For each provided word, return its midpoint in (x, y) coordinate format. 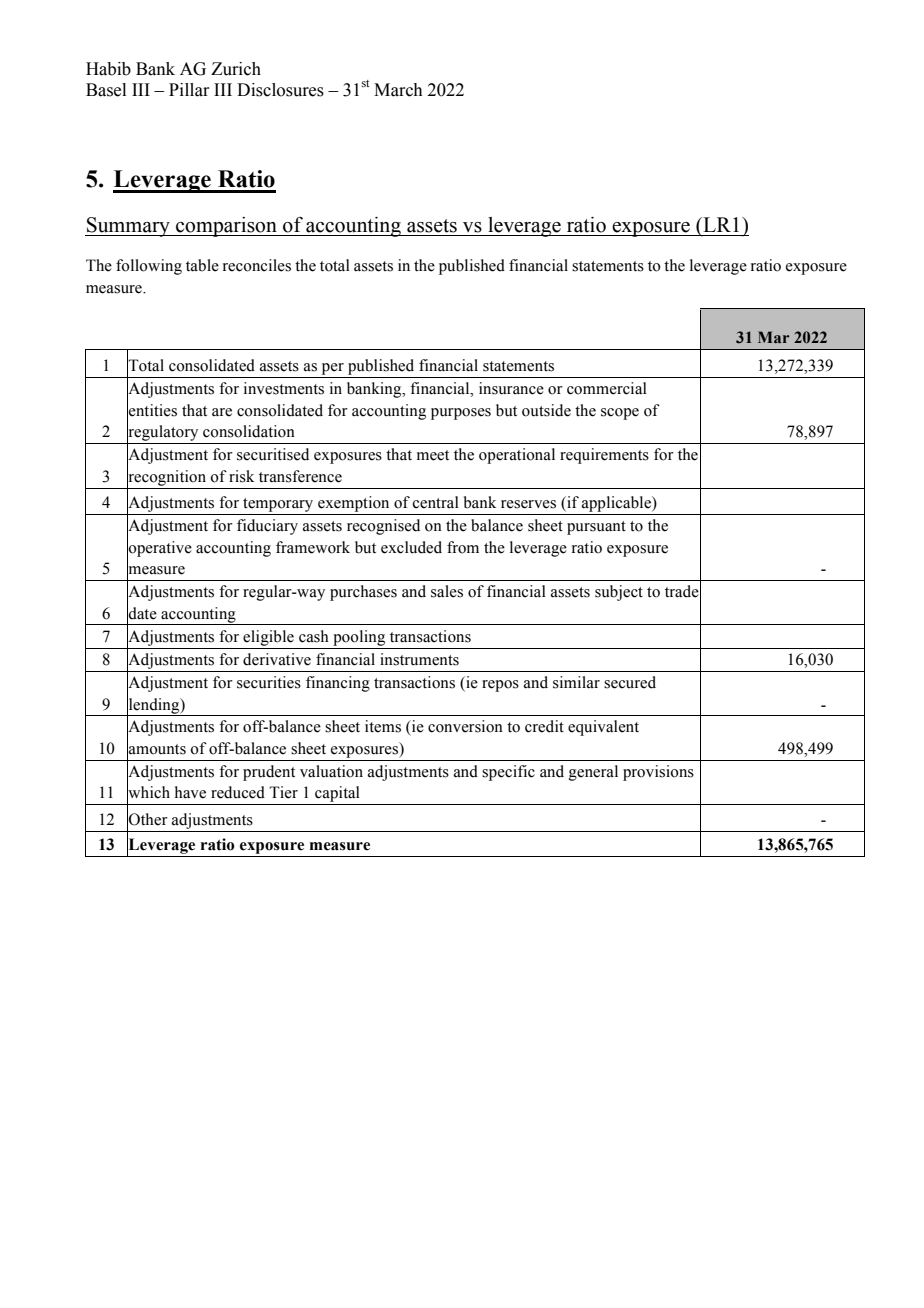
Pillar (189, 90)
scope (620, 414)
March (398, 90)
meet (433, 455)
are (222, 412)
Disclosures (280, 90)
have (190, 792)
